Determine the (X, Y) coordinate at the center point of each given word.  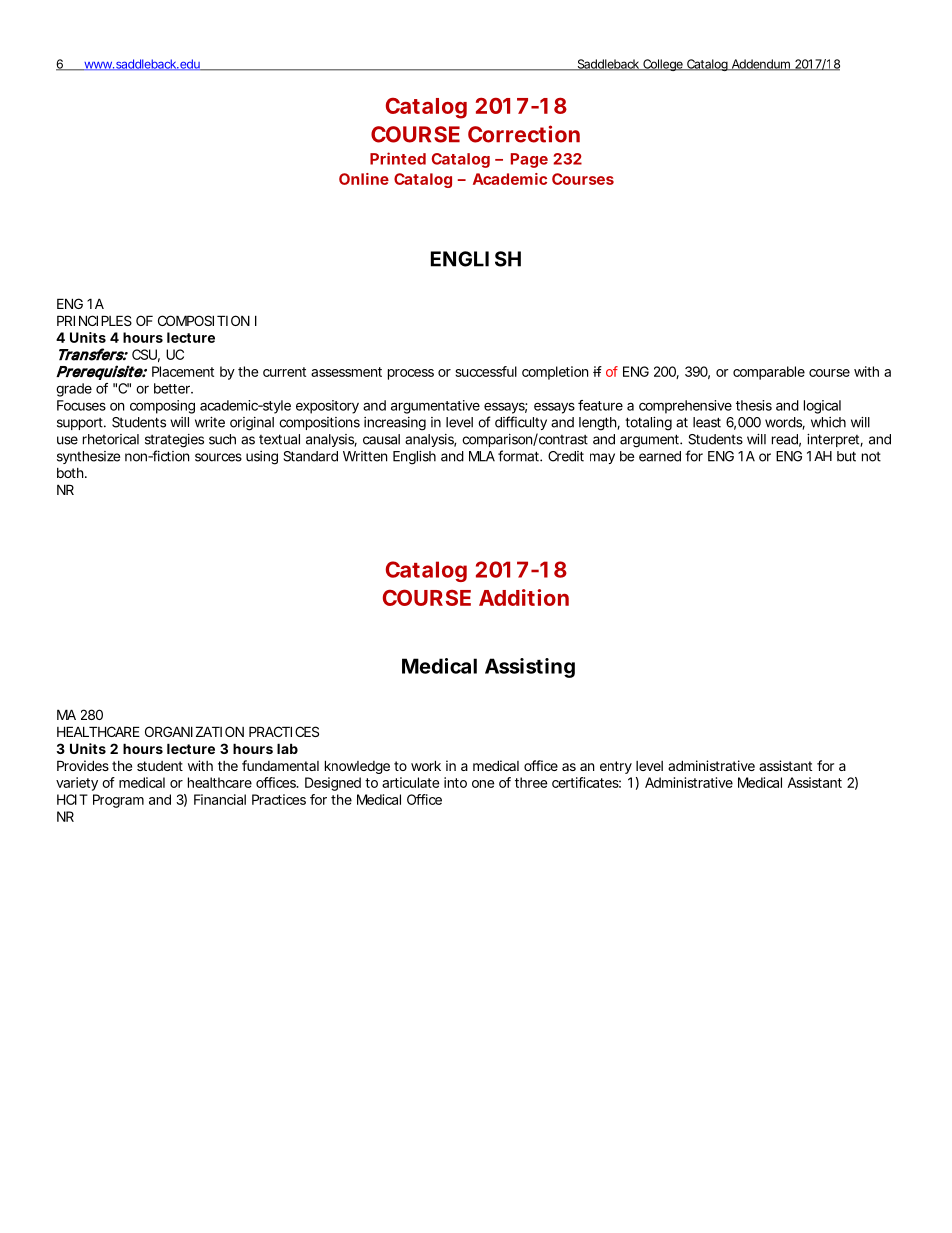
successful (486, 371)
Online (364, 179)
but (846, 456)
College (662, 65)
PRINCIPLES (94, 320)
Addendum (760, 65)
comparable (769, 373)
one (483, 784)
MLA (482, 456)
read (785, 439)
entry (616, 767)
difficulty (521, 423)
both (70, 473)
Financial (220, 799)
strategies (174, 441)
